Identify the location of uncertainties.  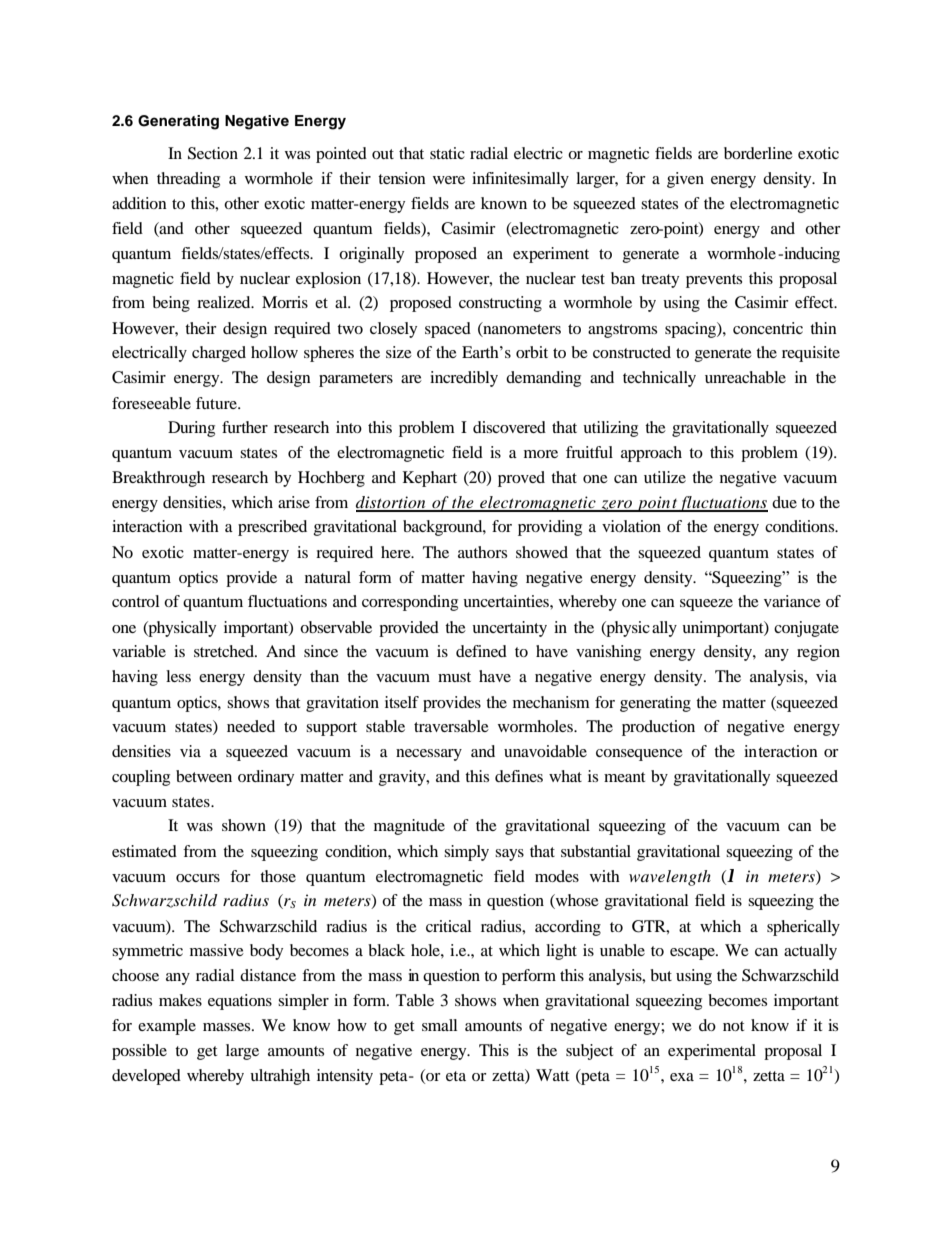
(507, 601).
